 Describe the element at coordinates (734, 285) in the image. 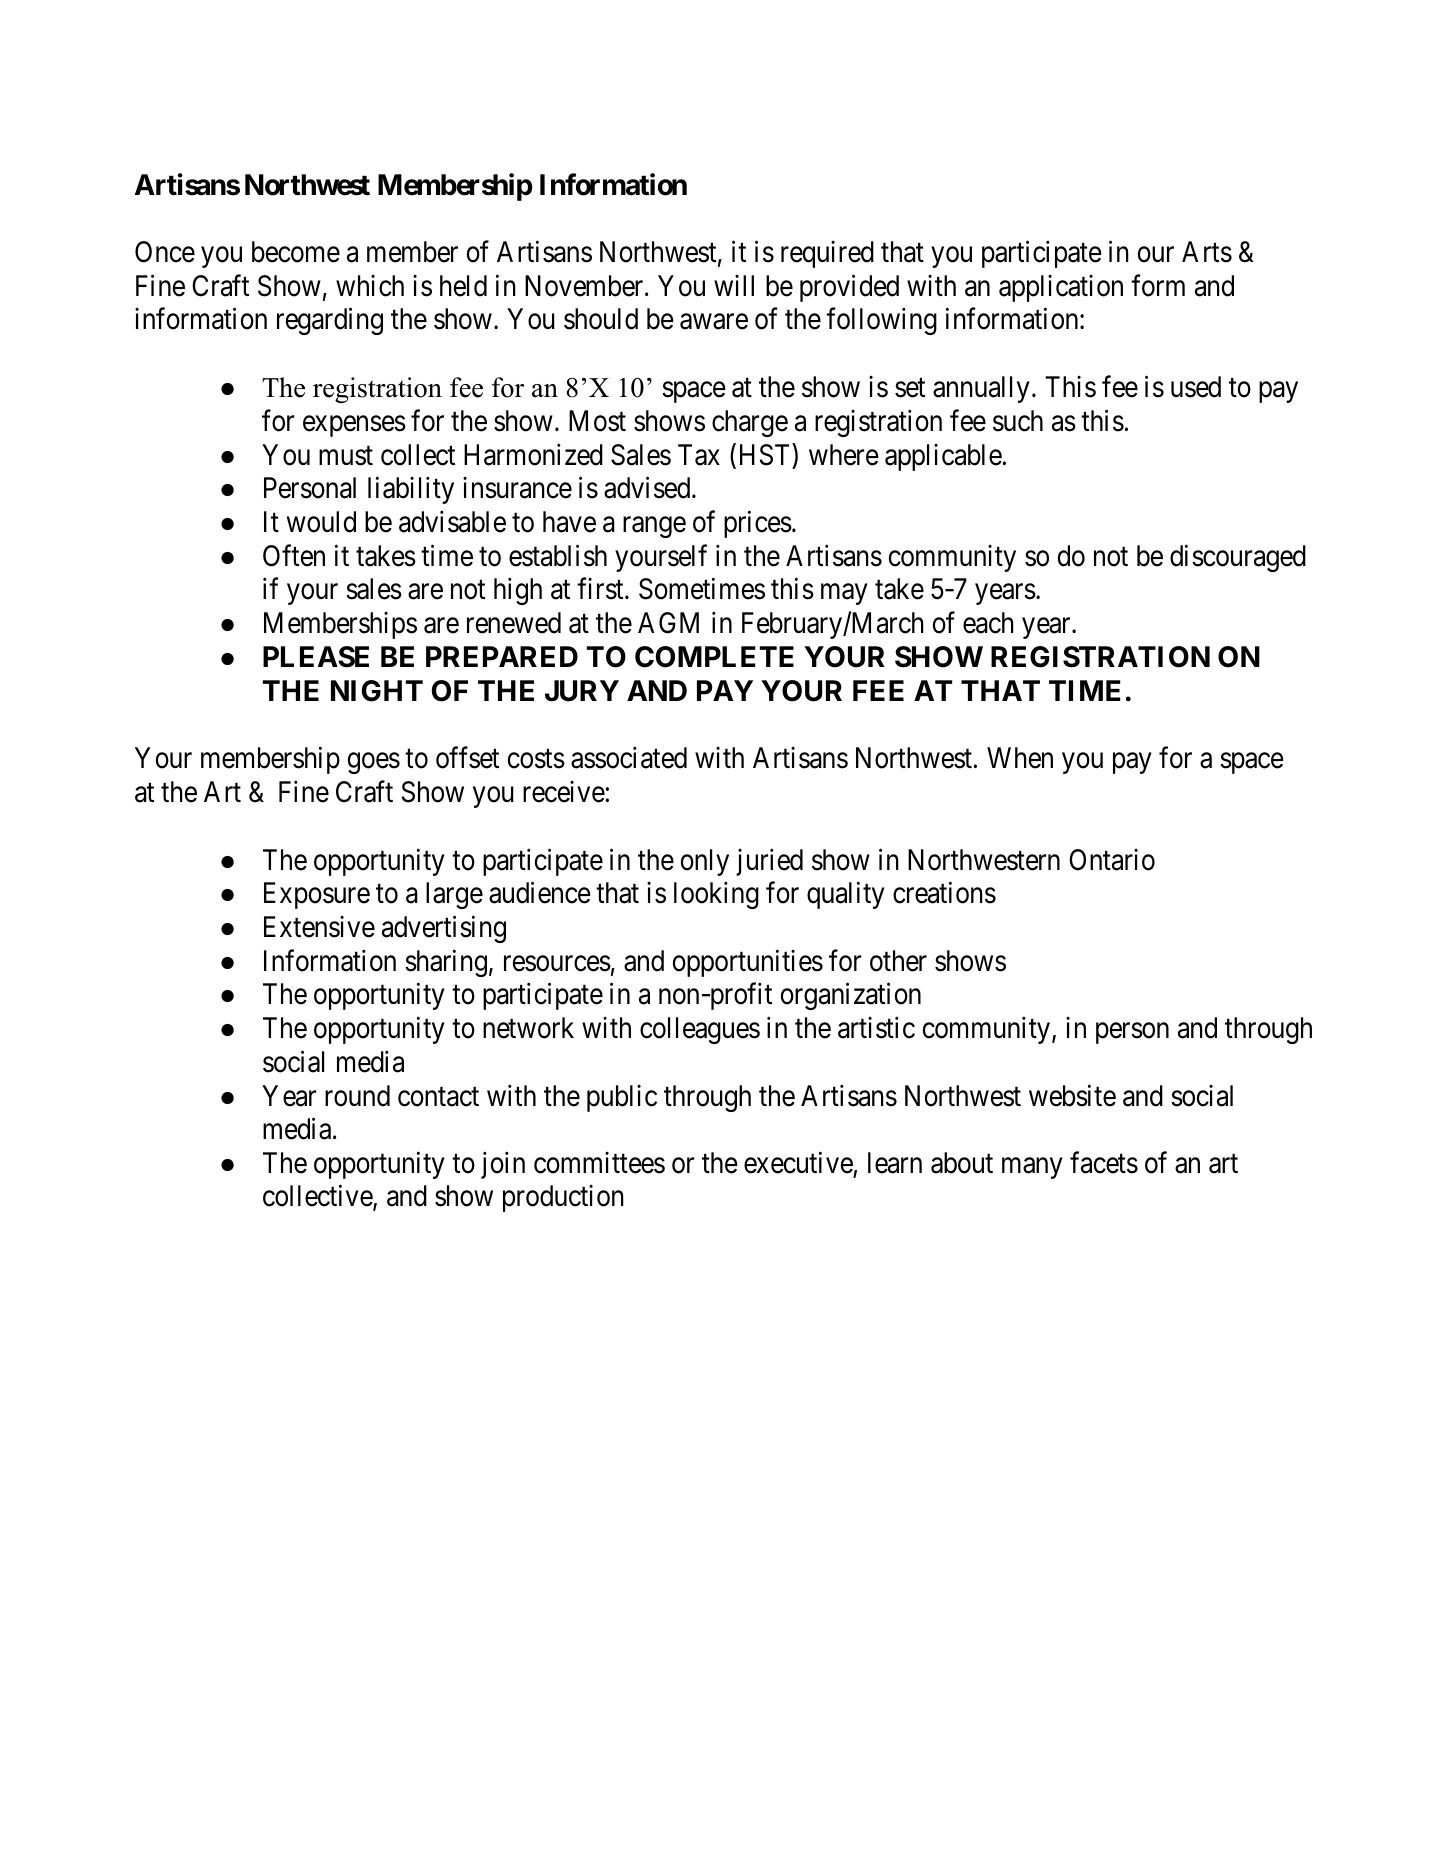

I see `will` at that location.
